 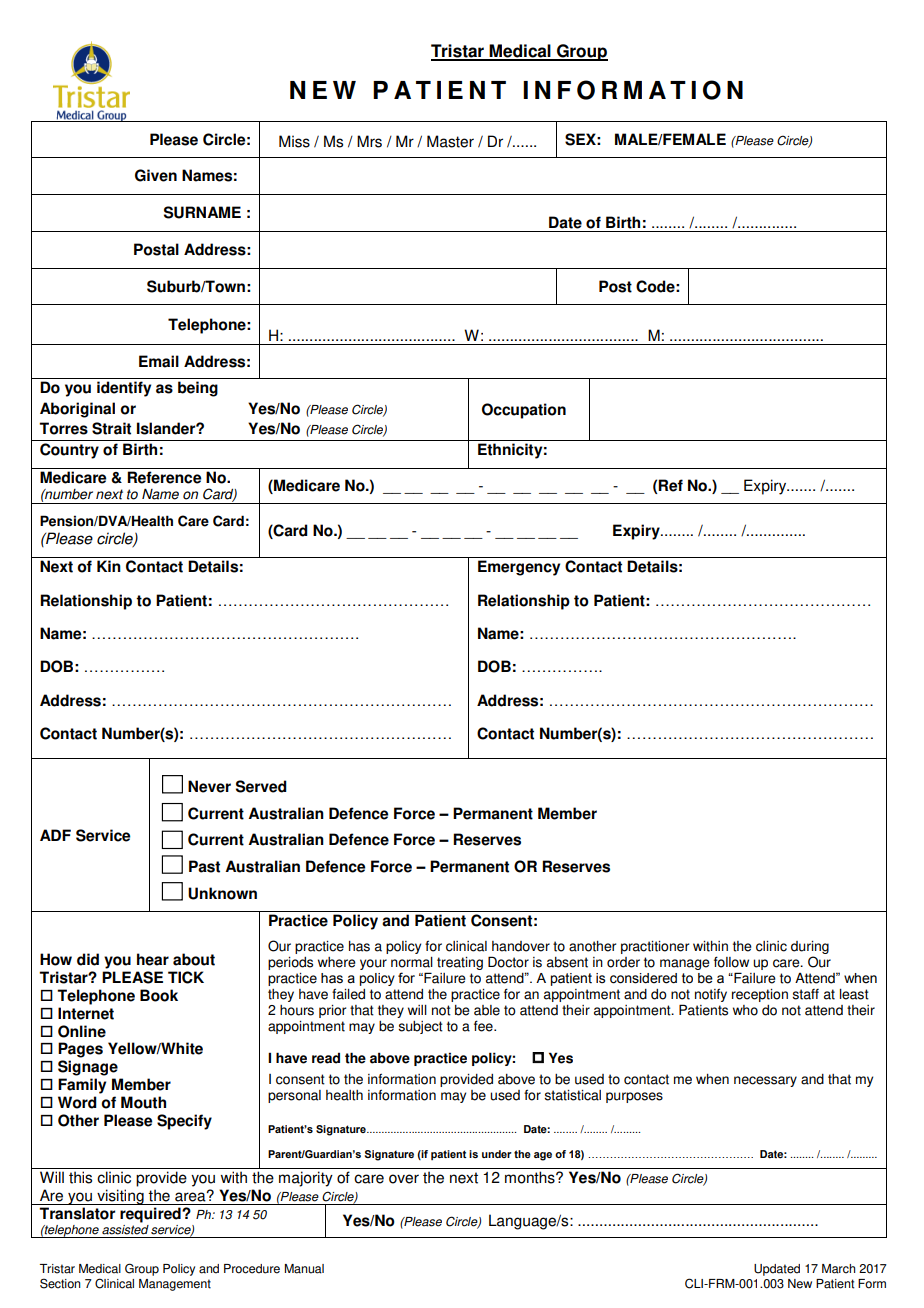 I want to click on Mrs, so click(x=369, y=141).
